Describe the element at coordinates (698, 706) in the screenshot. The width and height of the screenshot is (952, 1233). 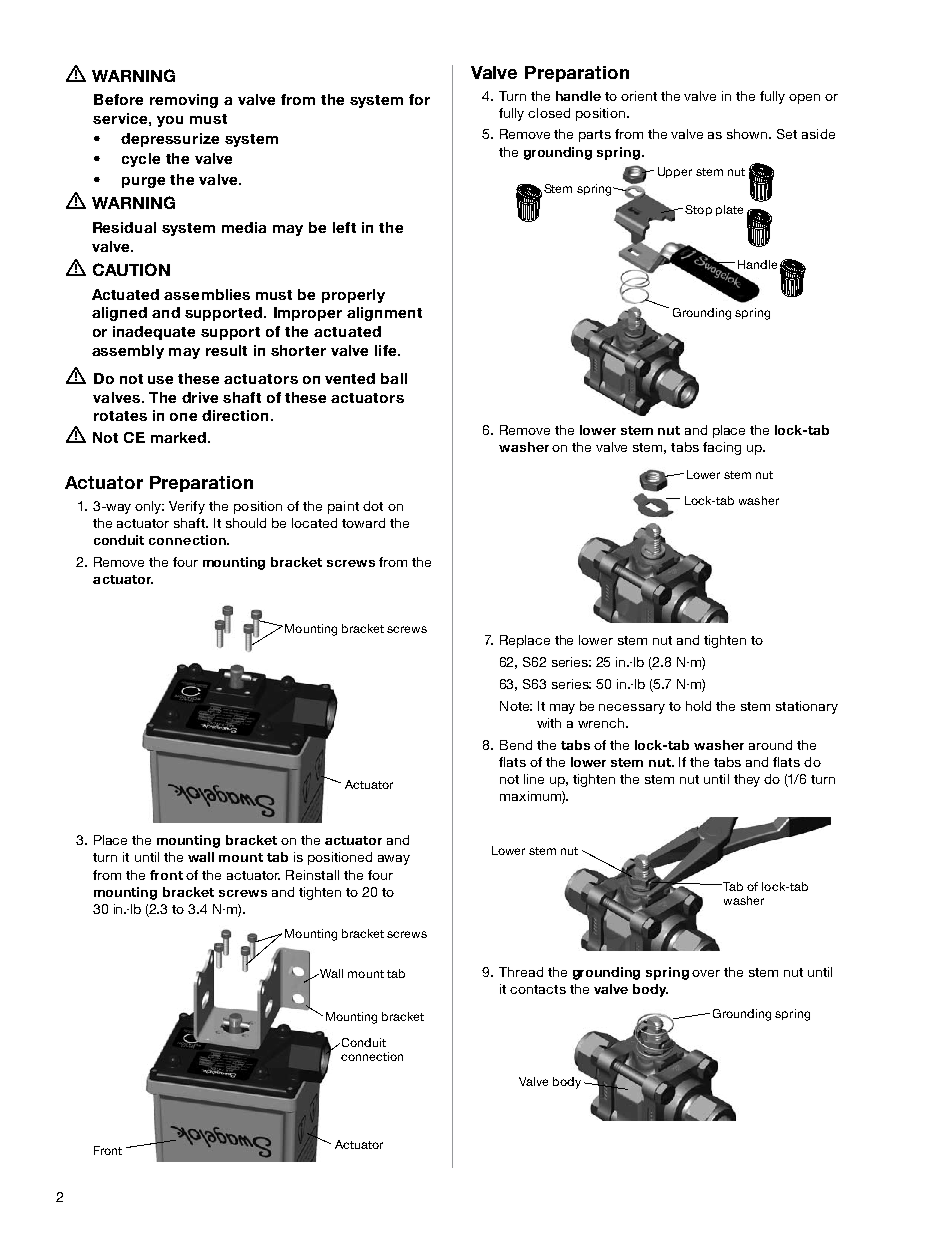
I see `hold` at that location.
